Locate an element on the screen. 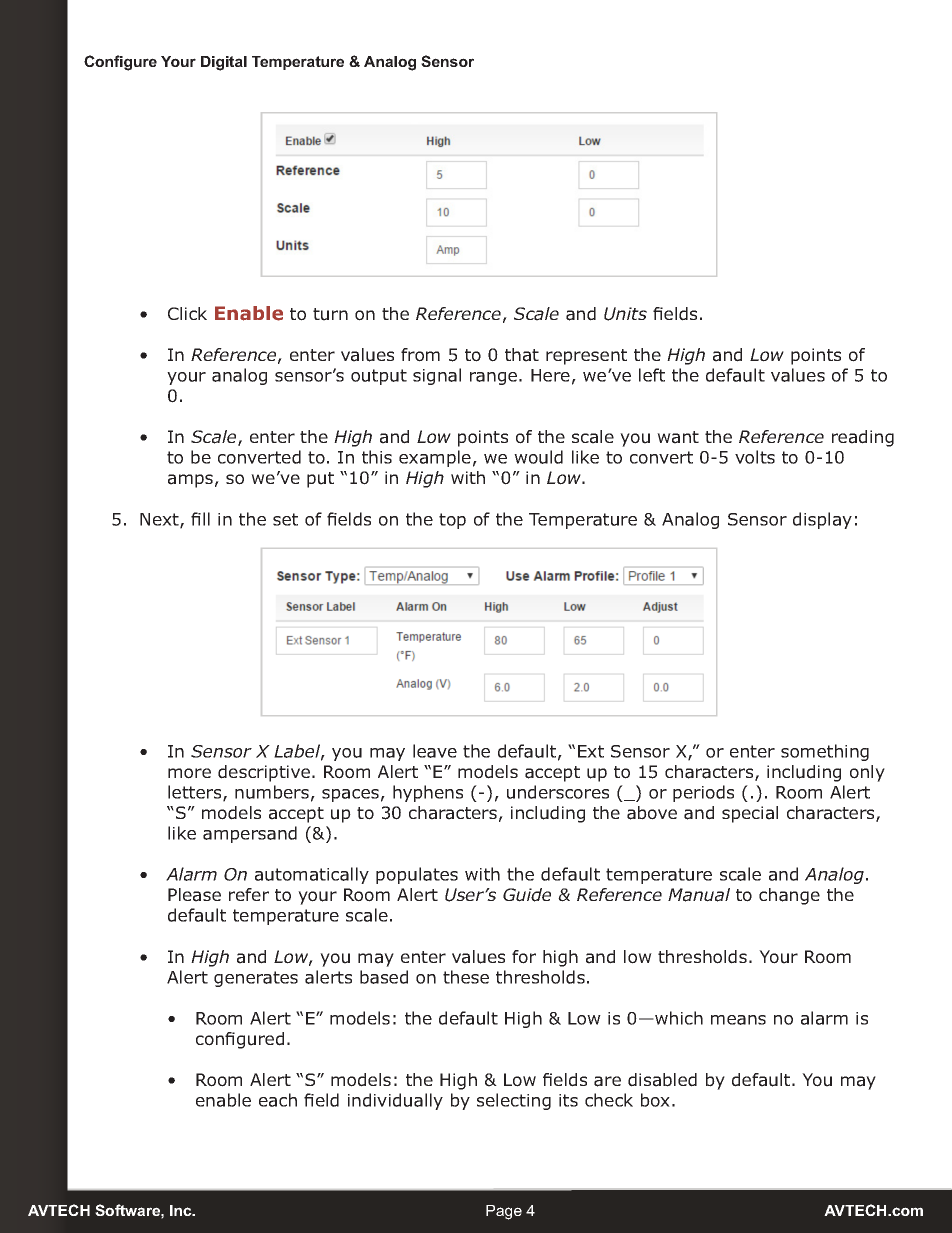 The height and width of the screenshot is (1233, 952). something is located at coordinates (825, 752).
